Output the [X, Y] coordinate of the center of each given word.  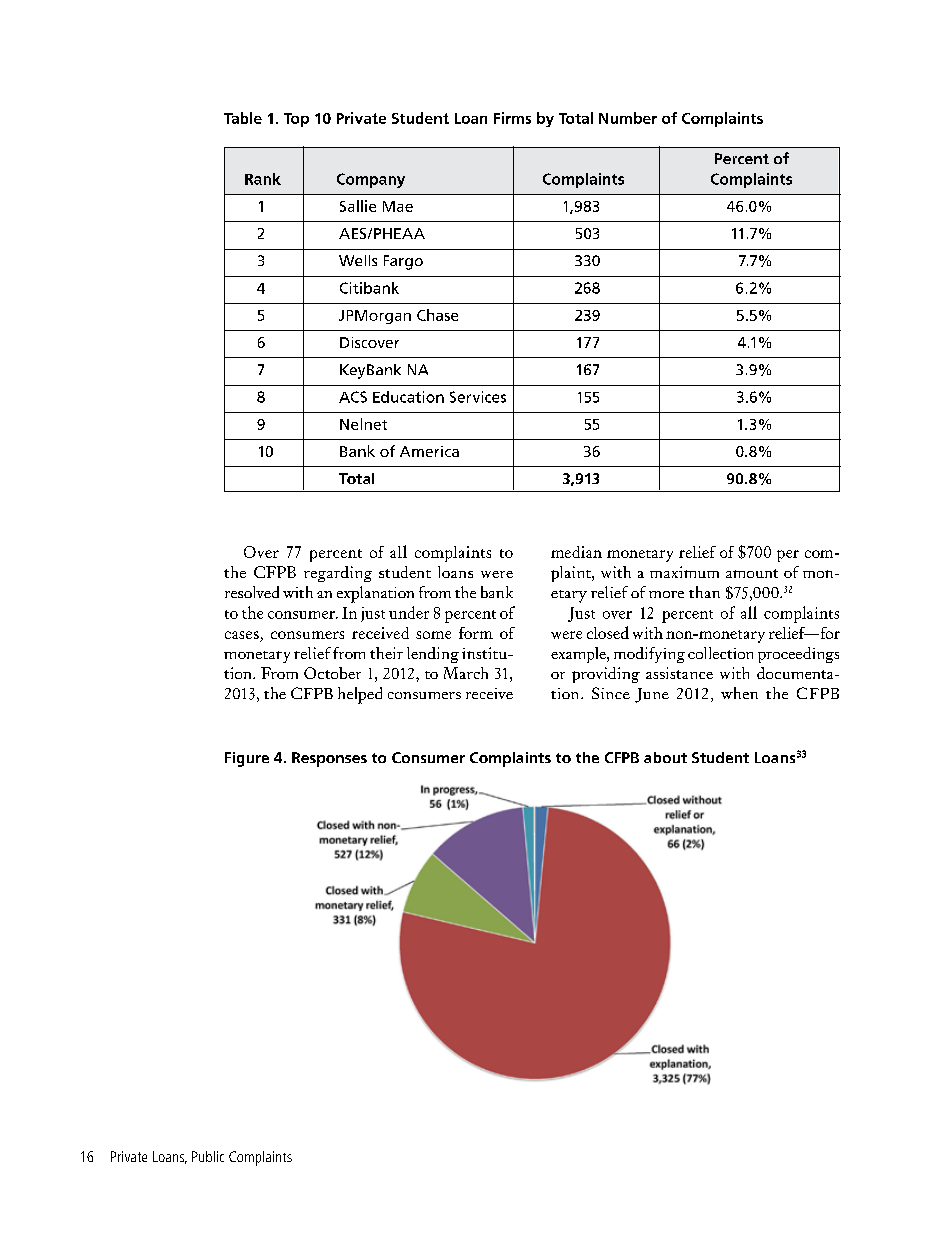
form [476, 633]
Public [208, 1156]
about [665, 757]
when [739, 693]
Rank [263, 179]
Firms [512, 118]
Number [628, 118]
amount [752, 573]
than [704, 592]
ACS [353, 397]
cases [242, 635]
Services [478, 397]
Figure [247, 759]
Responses [329, 759]
